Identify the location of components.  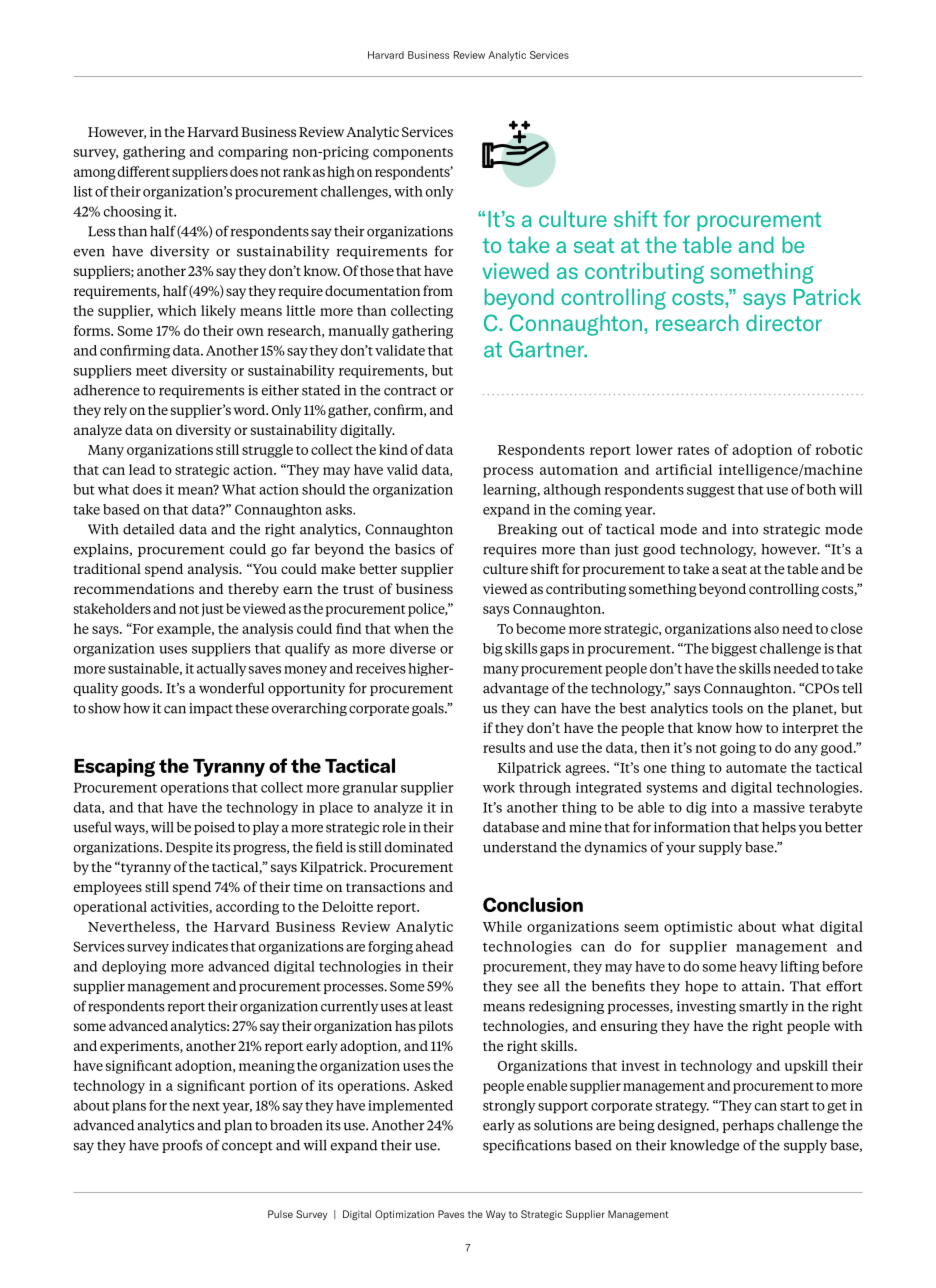
(413, 154).
